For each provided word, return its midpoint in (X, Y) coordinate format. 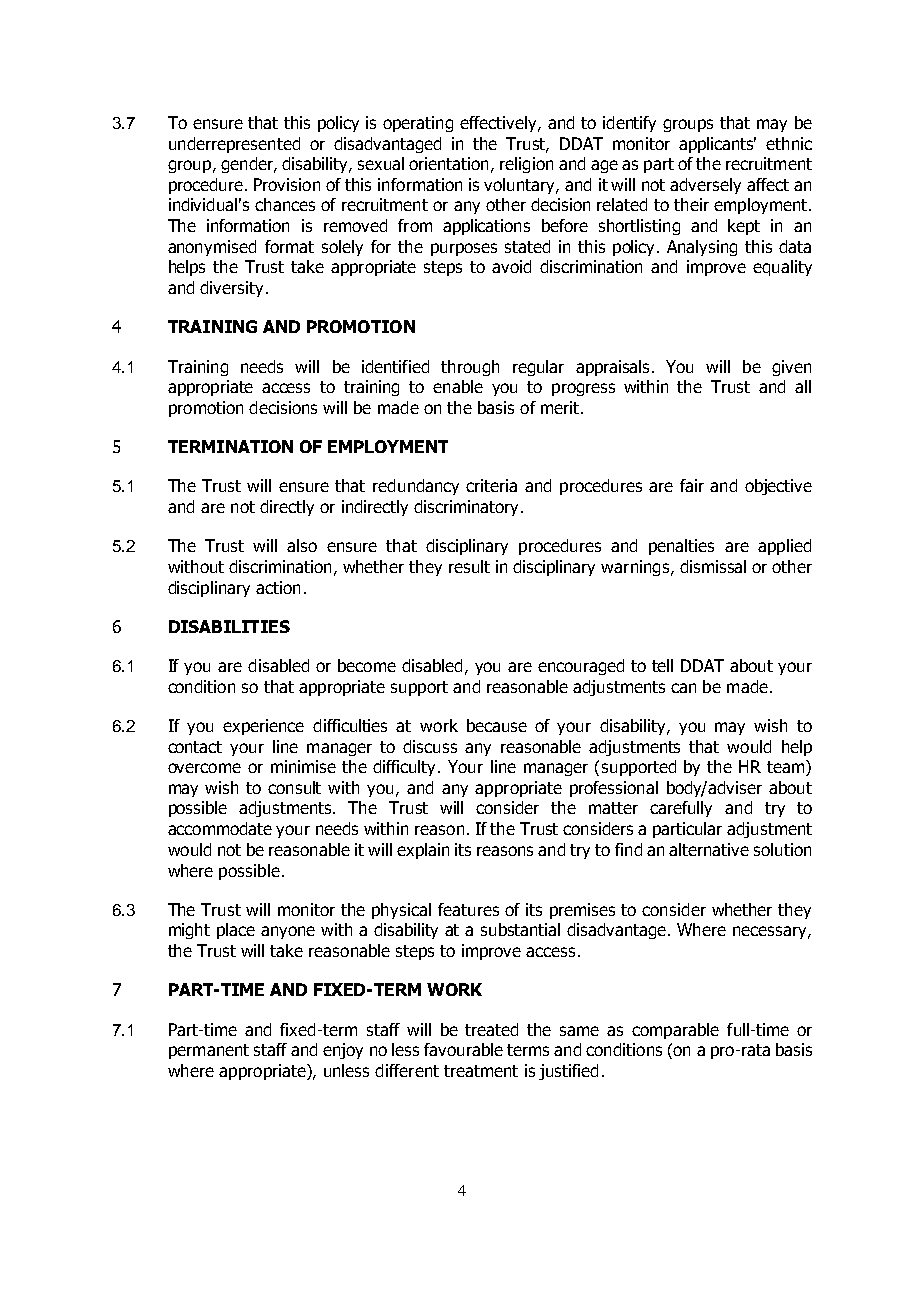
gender (248, 165)
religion (526, 165)
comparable (675, 1031)
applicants (717, 145)
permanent (209, 1051)
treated (491, 1029)
